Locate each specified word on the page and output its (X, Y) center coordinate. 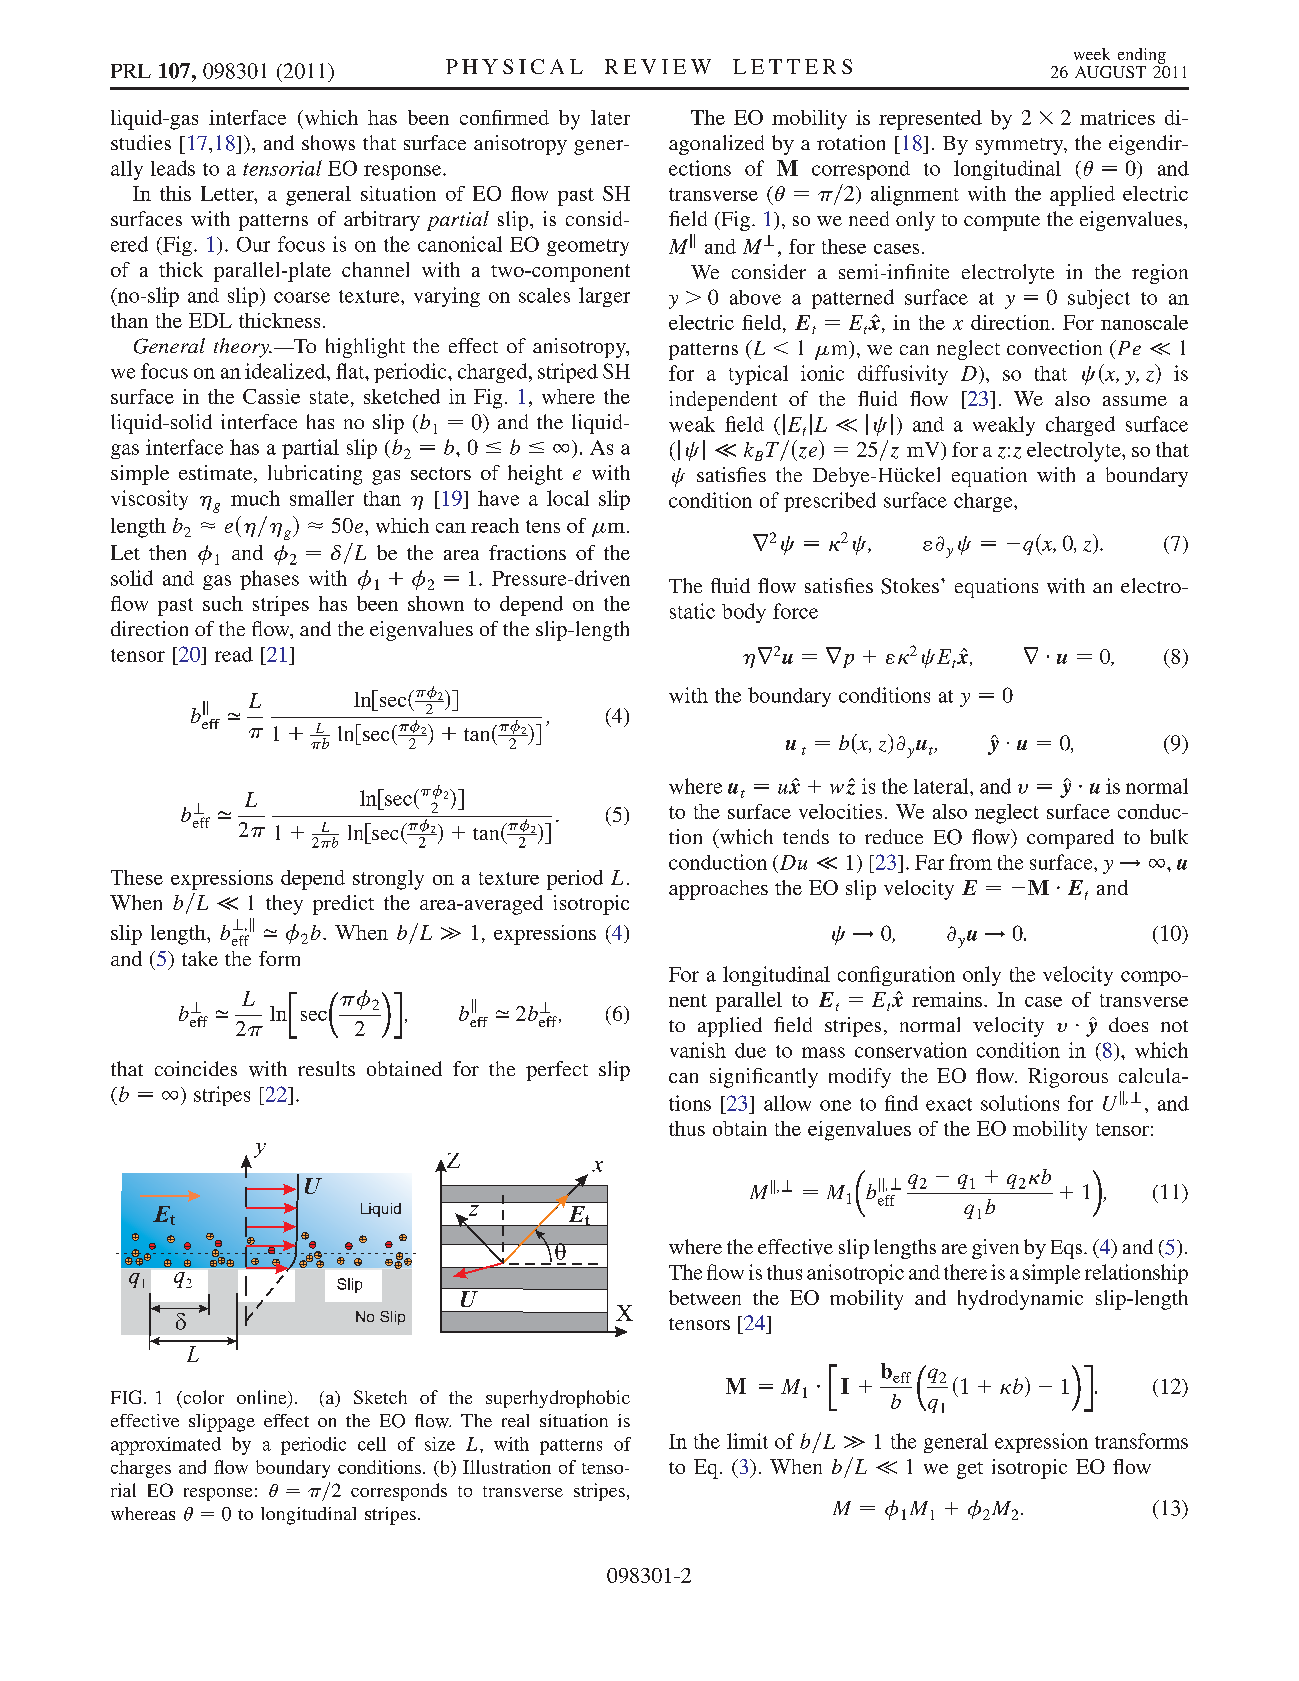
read (234, 654)
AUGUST (1110, 72)
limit (747, 1441)
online (263, 1398)
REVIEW (658, 66)
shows (328, 143)
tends (806, 836)
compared (1070, 839)
